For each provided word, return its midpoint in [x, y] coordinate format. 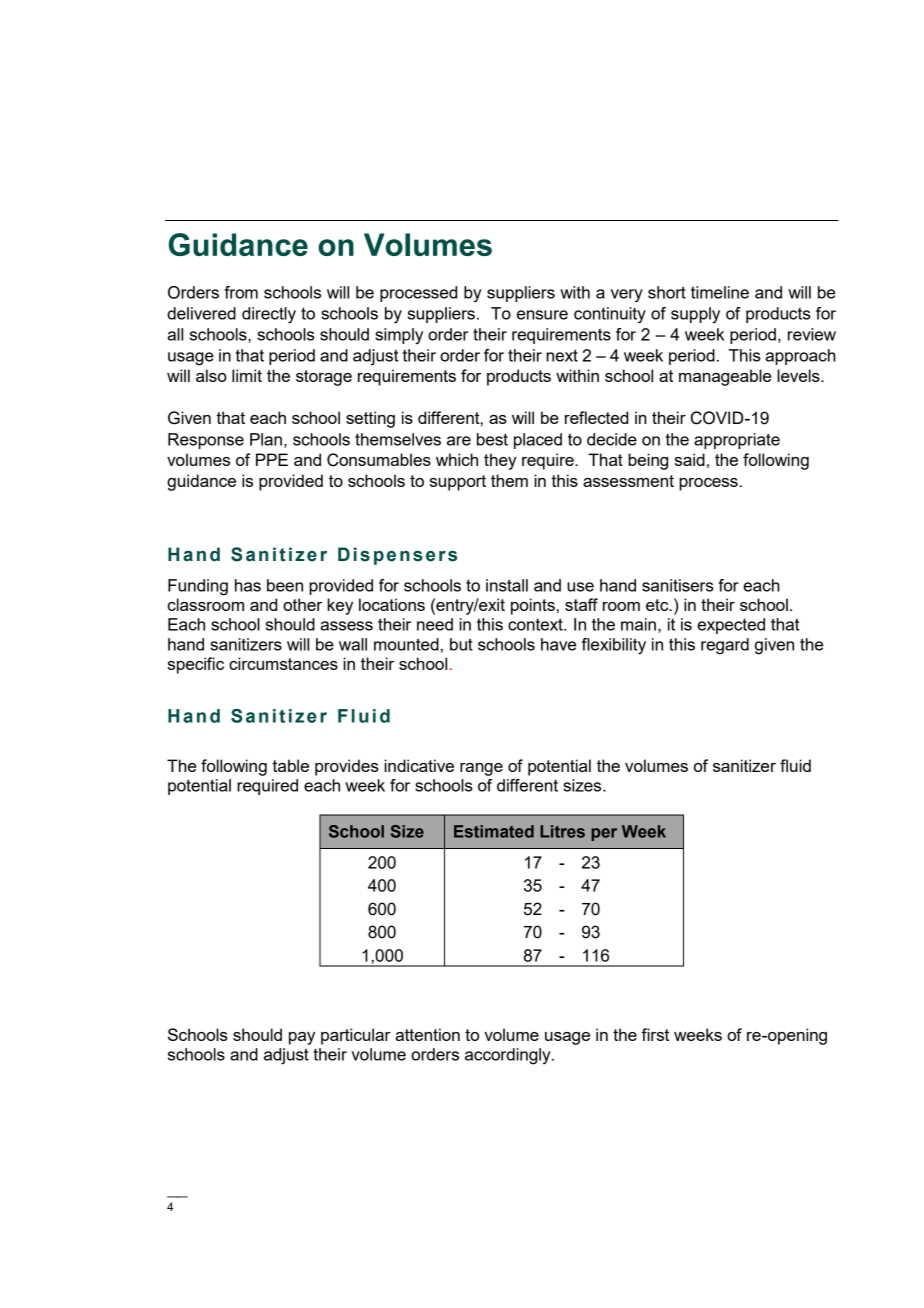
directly [269, 315]
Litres [562, 831]
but [461, 644]
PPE [272, 459]
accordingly [509, 1056]
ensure [542, 315]
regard [725, 646]
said [690, 459]
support [458, 483]
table [290, 765]
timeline [720, 292]
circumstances [283, 663]
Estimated [494, 831]
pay [302, 1038]
